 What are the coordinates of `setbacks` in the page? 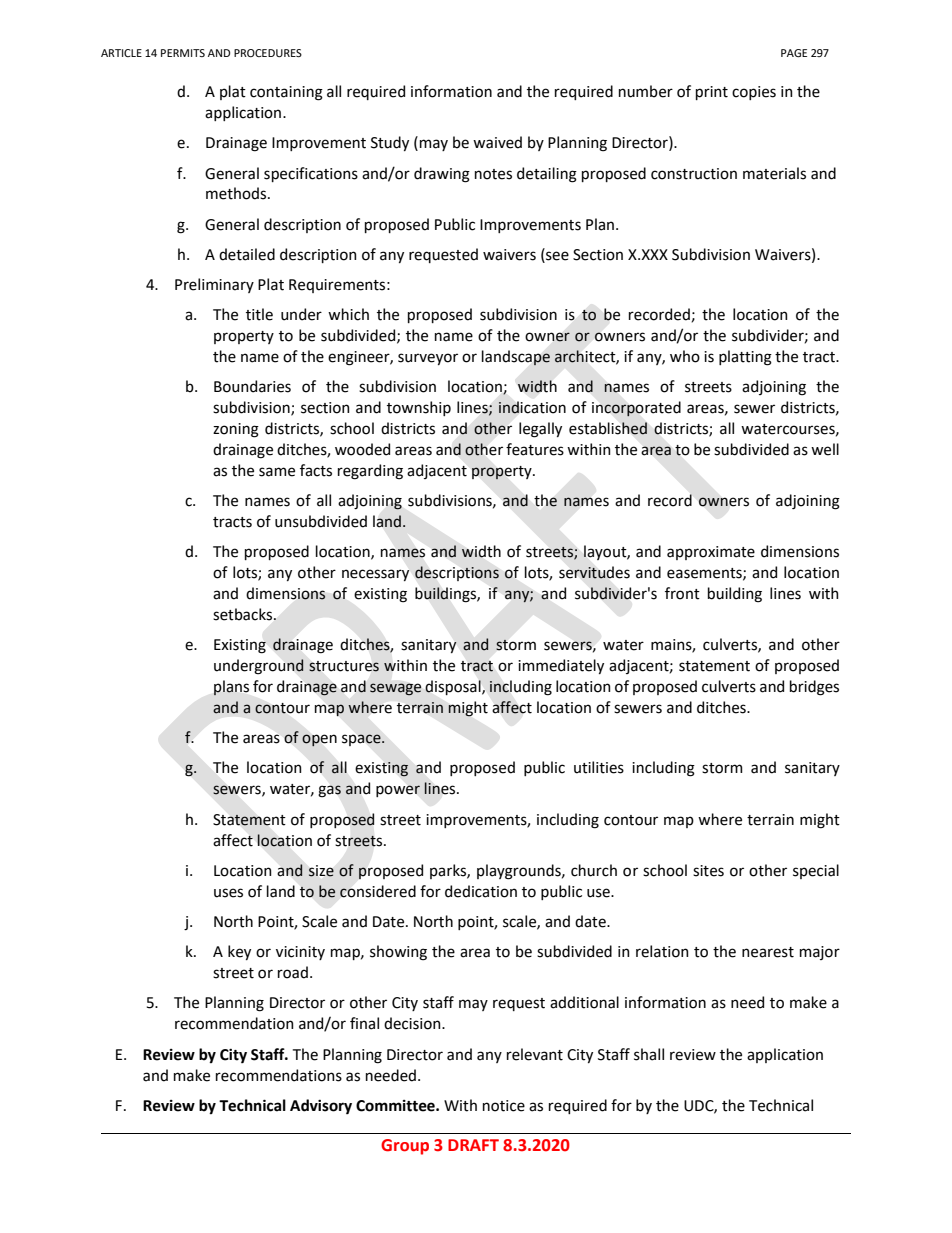 It's located at (244, 614).
